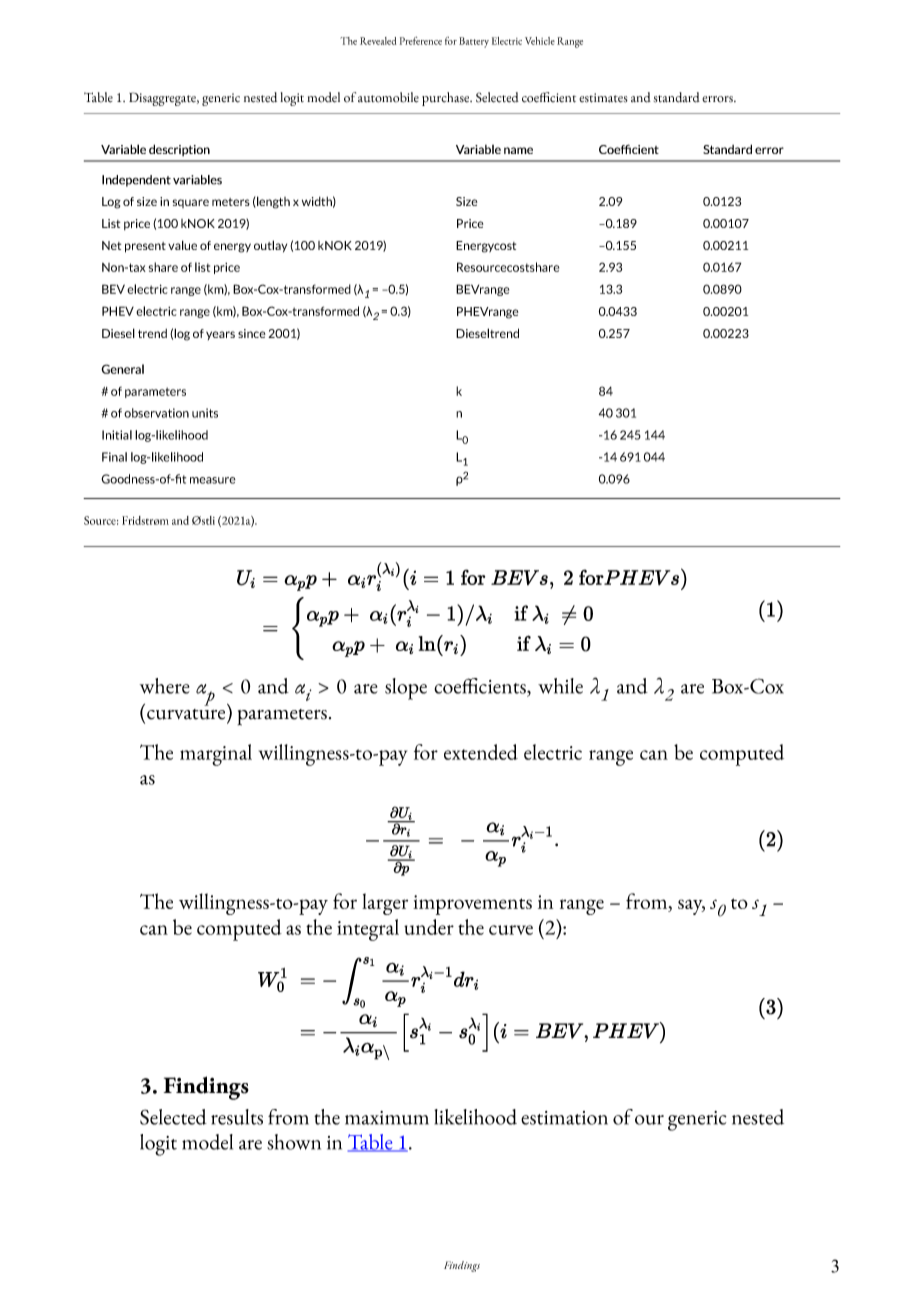 The height and width of the screenshot is (1308, 924). Describe the element at coordinates (387, 1118) in the screenshot. I see `maximum` at that location.
